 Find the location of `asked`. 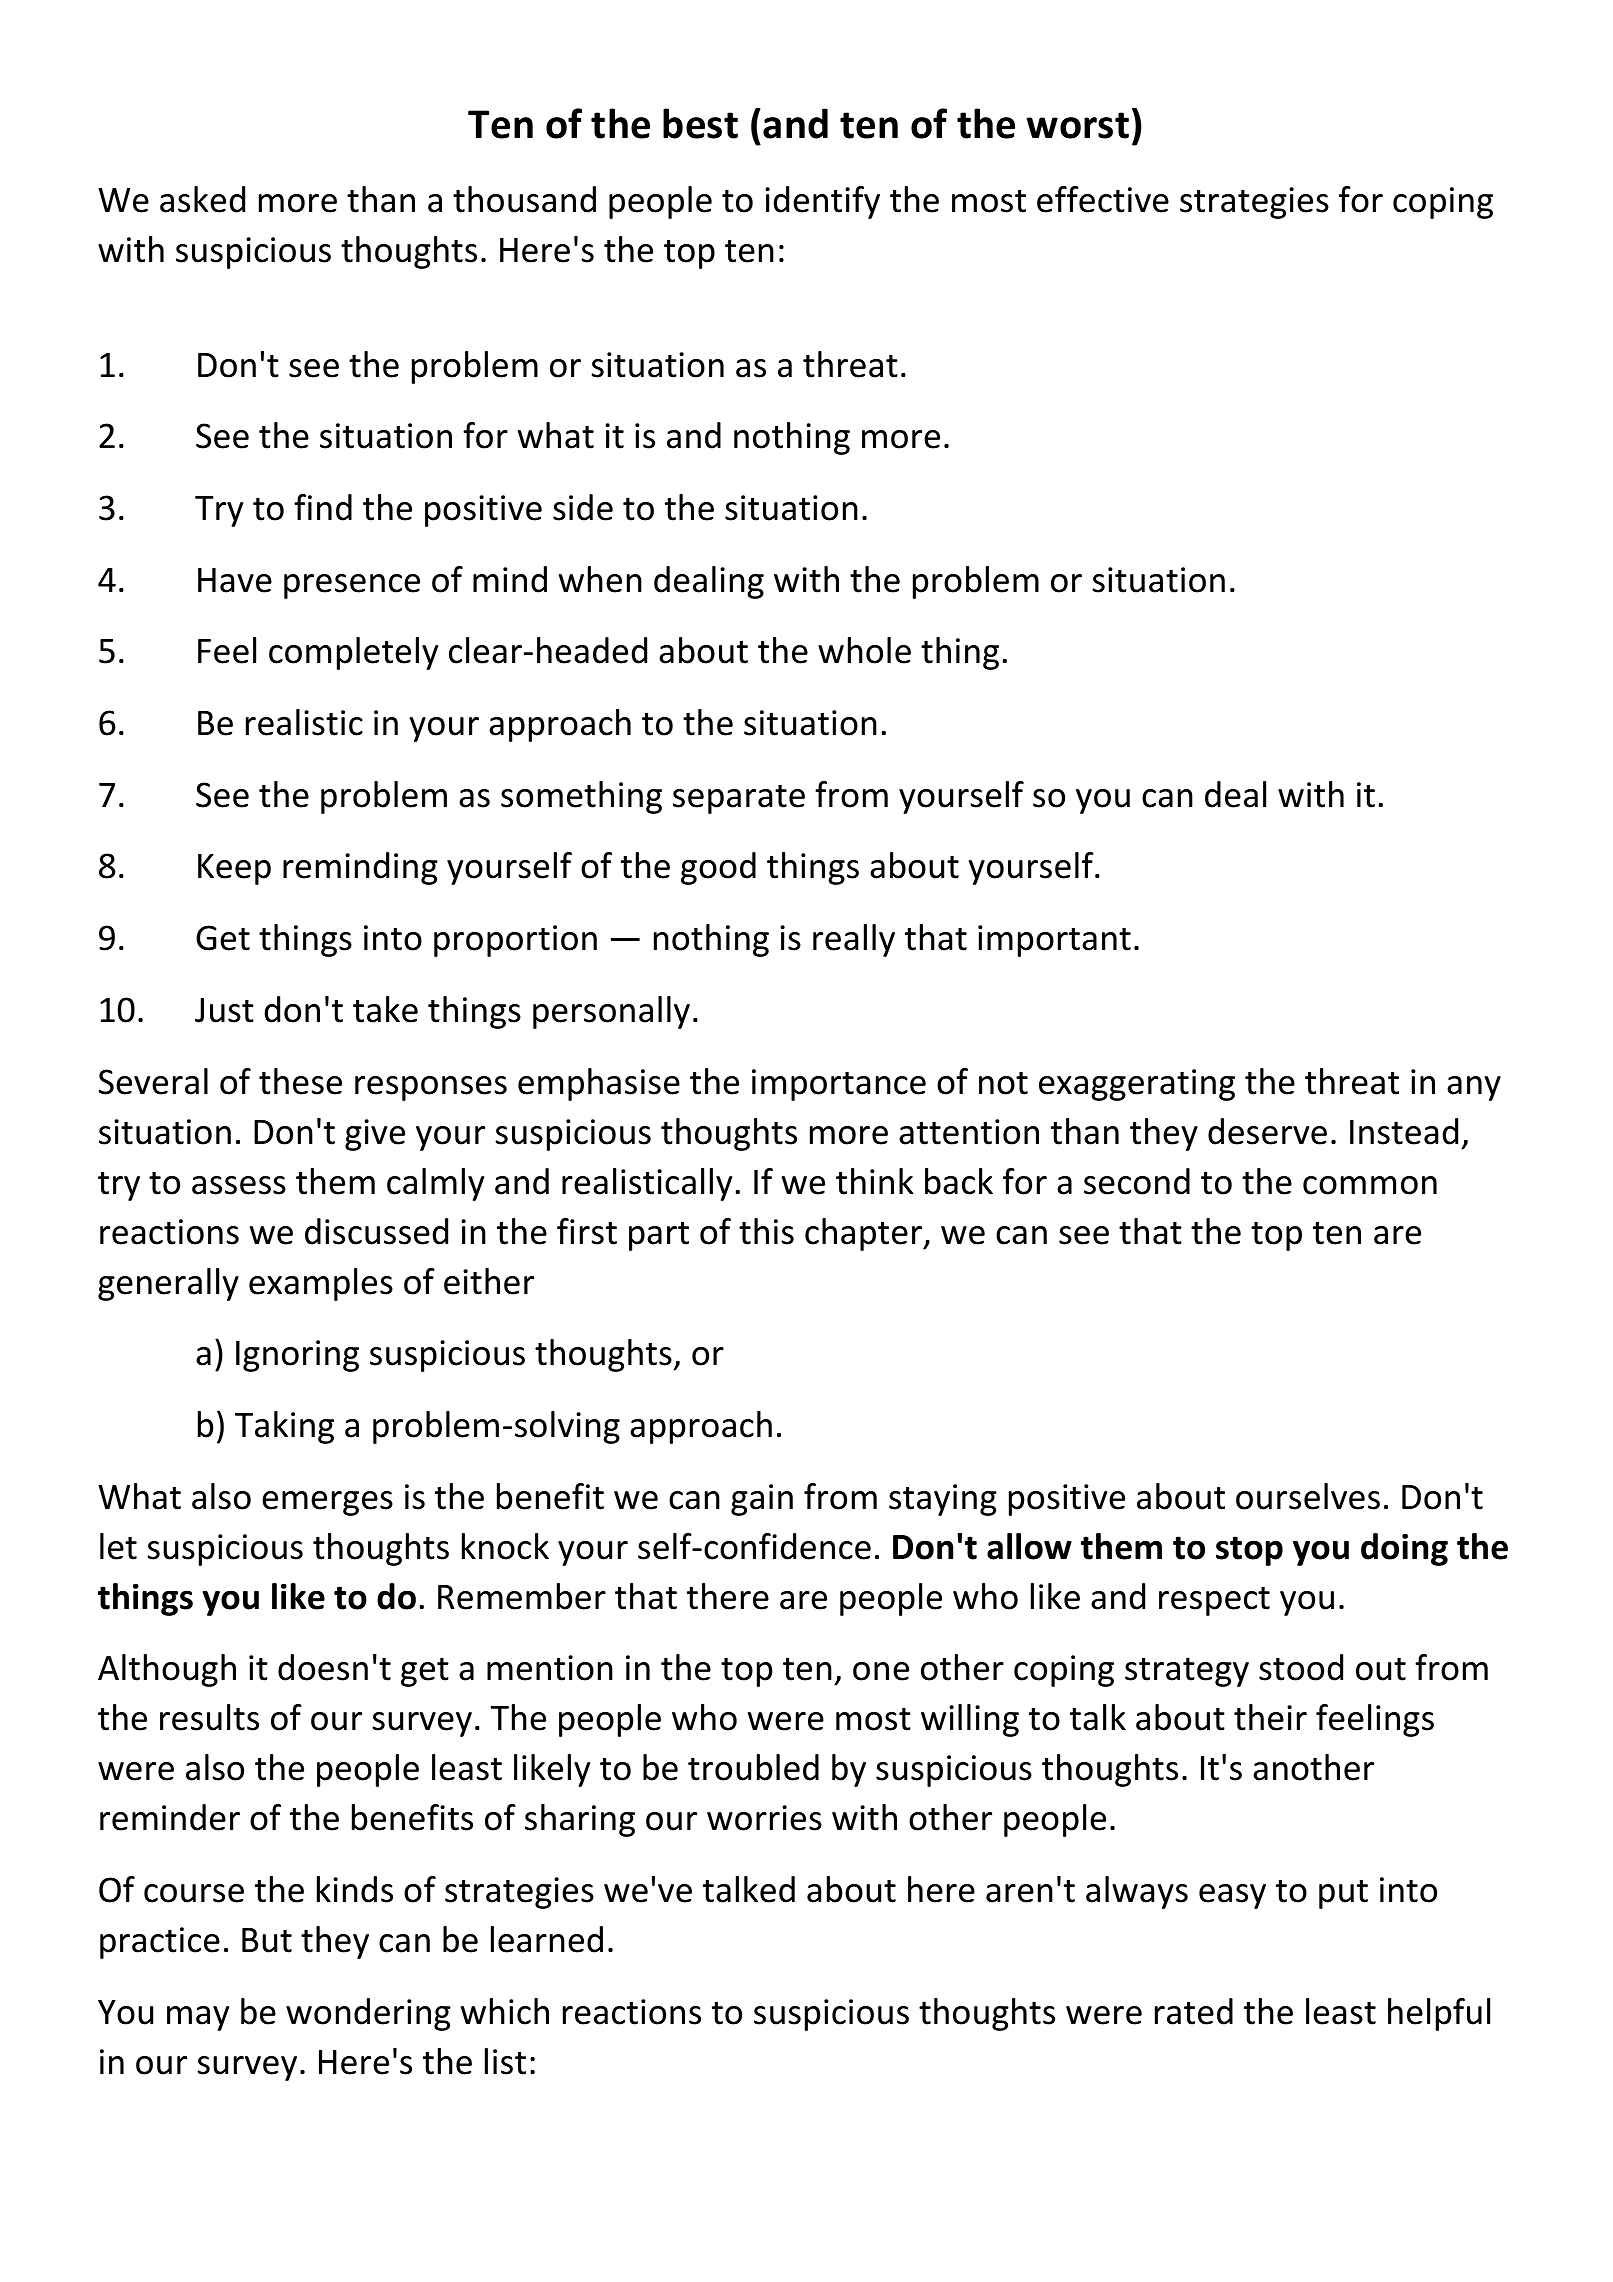

asked is located at coordinates (202, 199).
